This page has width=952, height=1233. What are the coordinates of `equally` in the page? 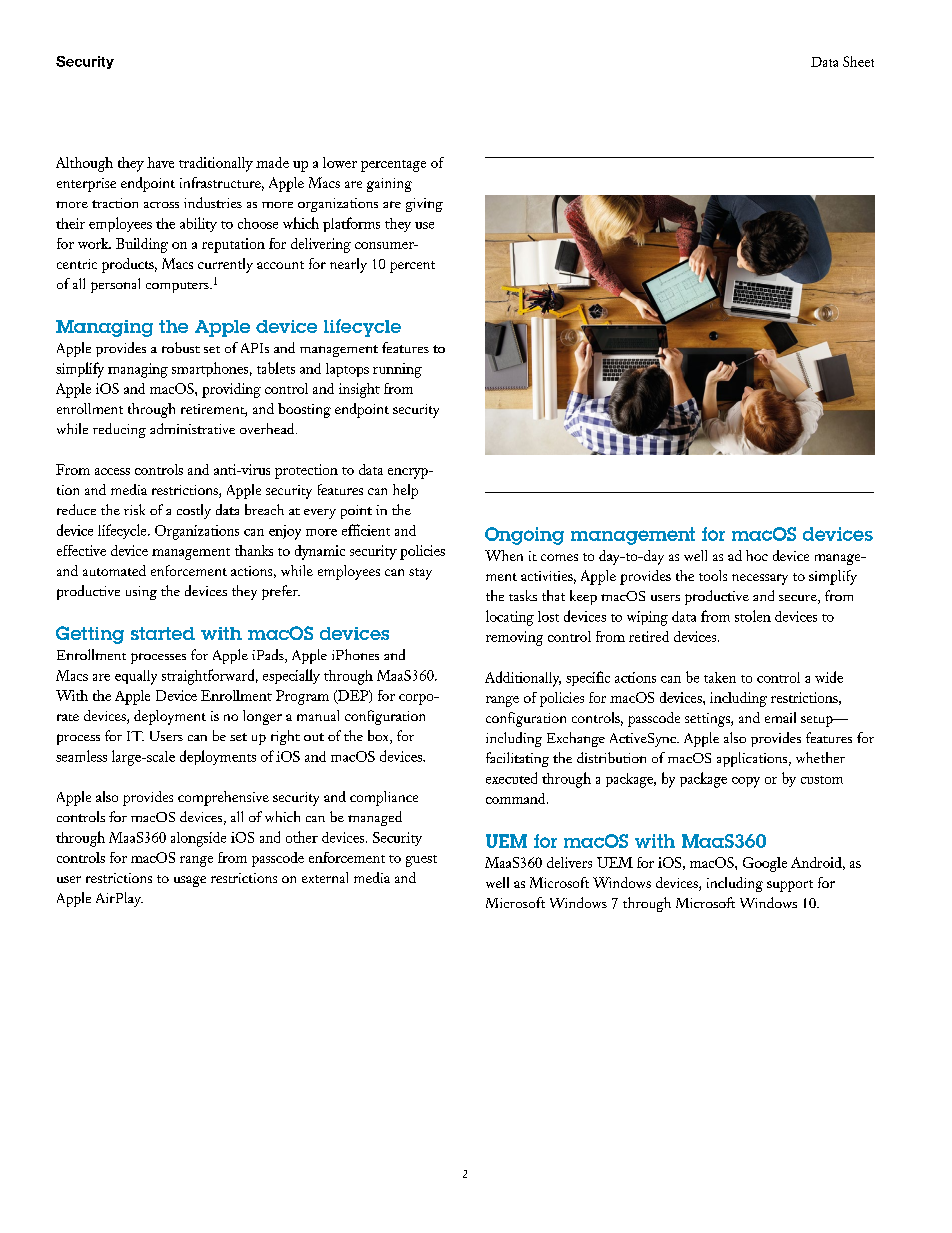 It's located at (136, 677).
